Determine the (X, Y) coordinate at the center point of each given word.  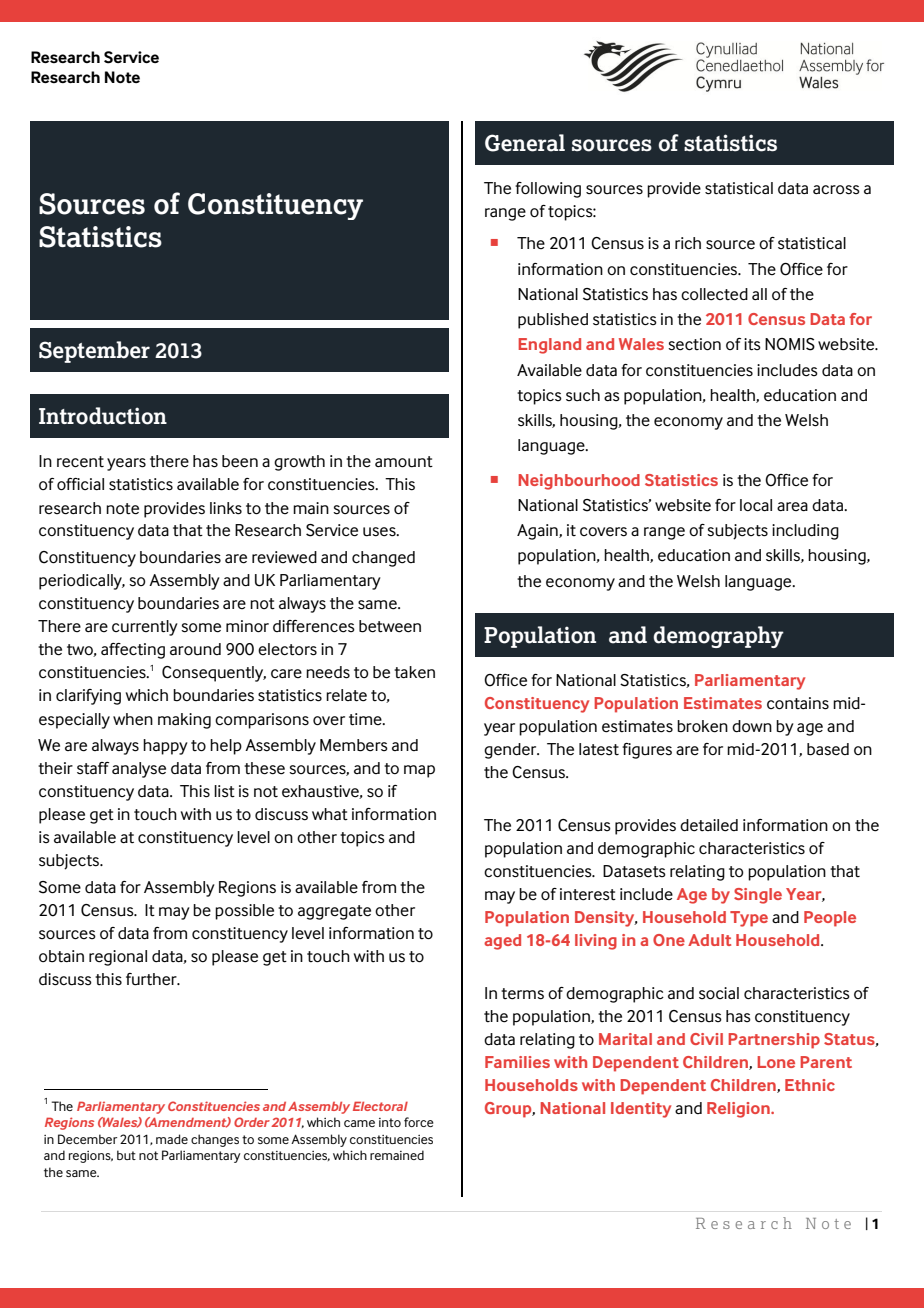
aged (502, 942)
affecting (133, 651)
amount (404, 462)
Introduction (103, 416)
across (836, 190)
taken (414, 672)
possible (244, 912)
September (94, 352)
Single (758, 896)
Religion (739, 1110)
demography (718, 637)
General (525, 143)
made (172, 1139)
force (419, 1122)
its (752, 344)
